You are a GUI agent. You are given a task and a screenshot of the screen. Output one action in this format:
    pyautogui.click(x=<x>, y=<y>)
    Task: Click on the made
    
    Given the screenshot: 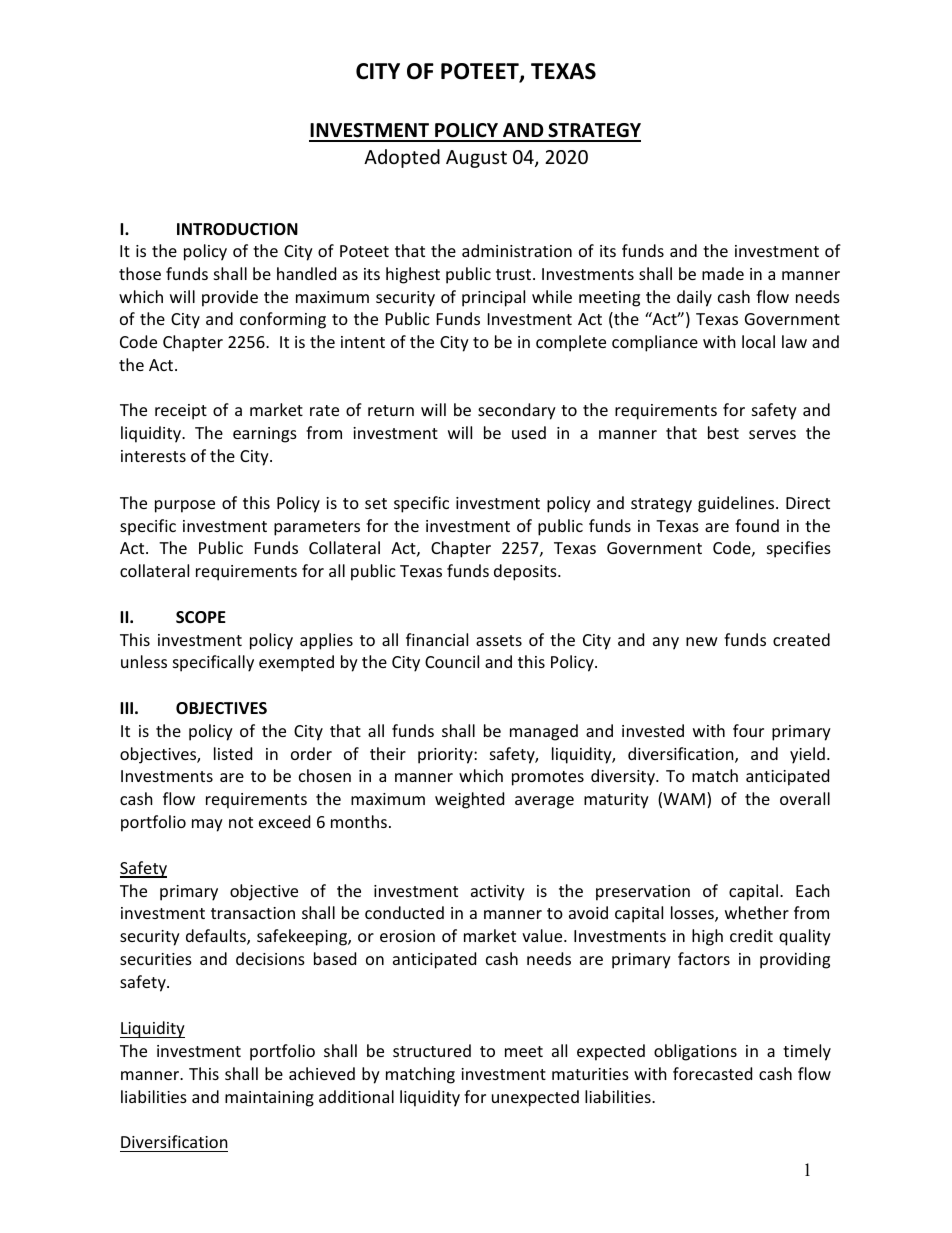 What is the action you would take?
    pyautogui.click(x=723, y=273)
